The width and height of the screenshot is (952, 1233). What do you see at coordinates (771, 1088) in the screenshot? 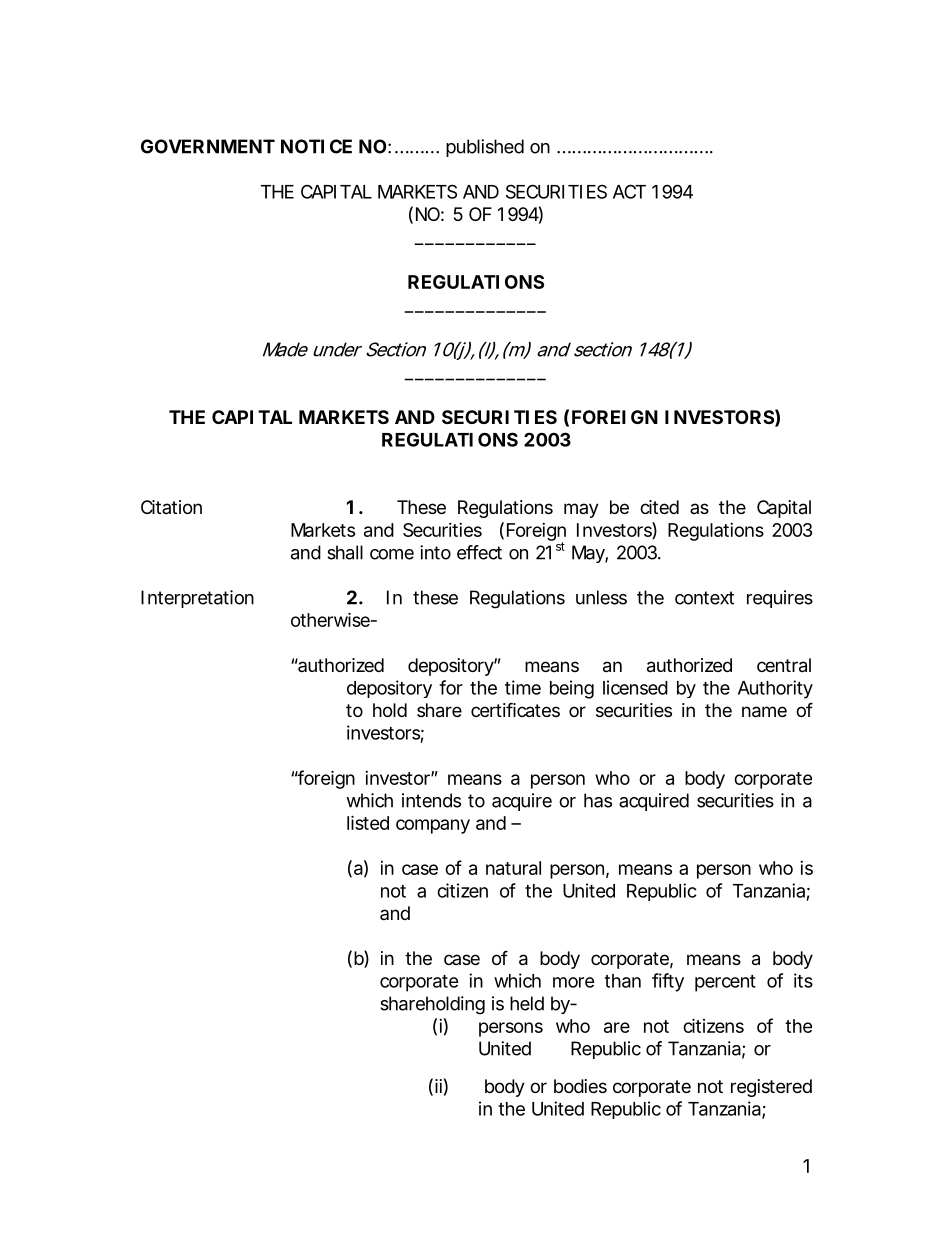
I see `registered` at bounding box center [771, 1088].
